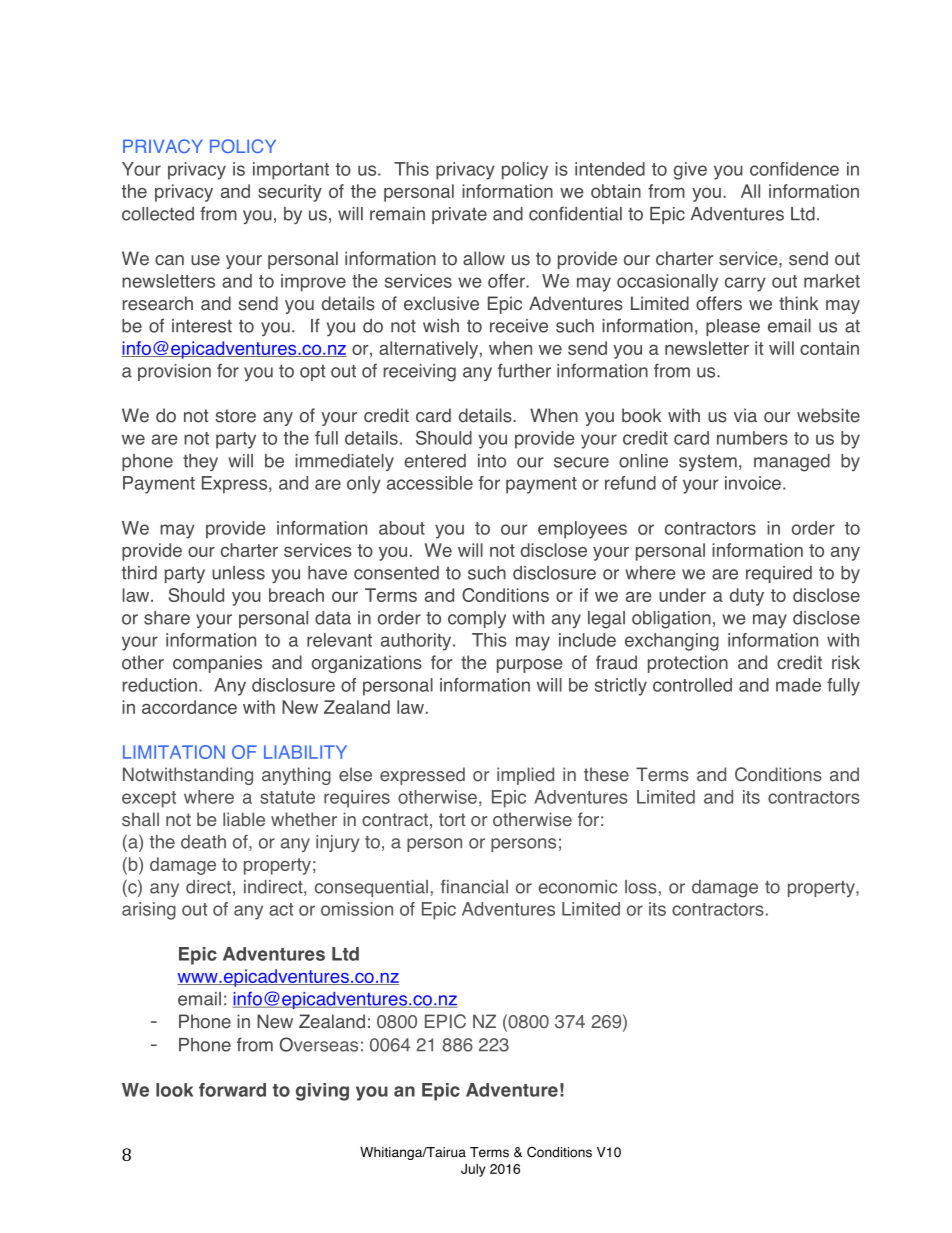 The image size is (952, 1233). I want to click on made, so click(798, 685).
